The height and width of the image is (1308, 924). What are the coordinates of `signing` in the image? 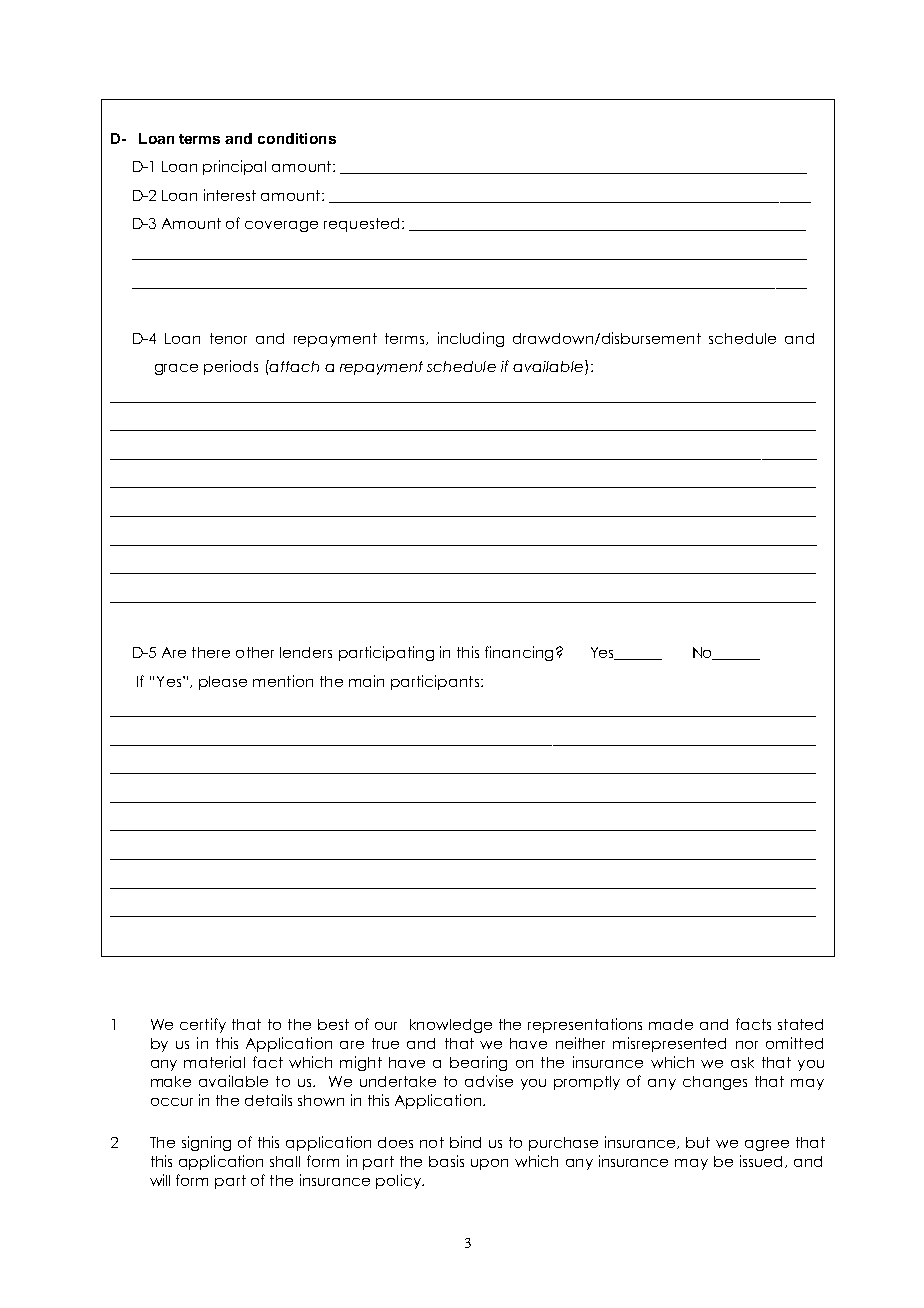 It's located at (206, 1143).
